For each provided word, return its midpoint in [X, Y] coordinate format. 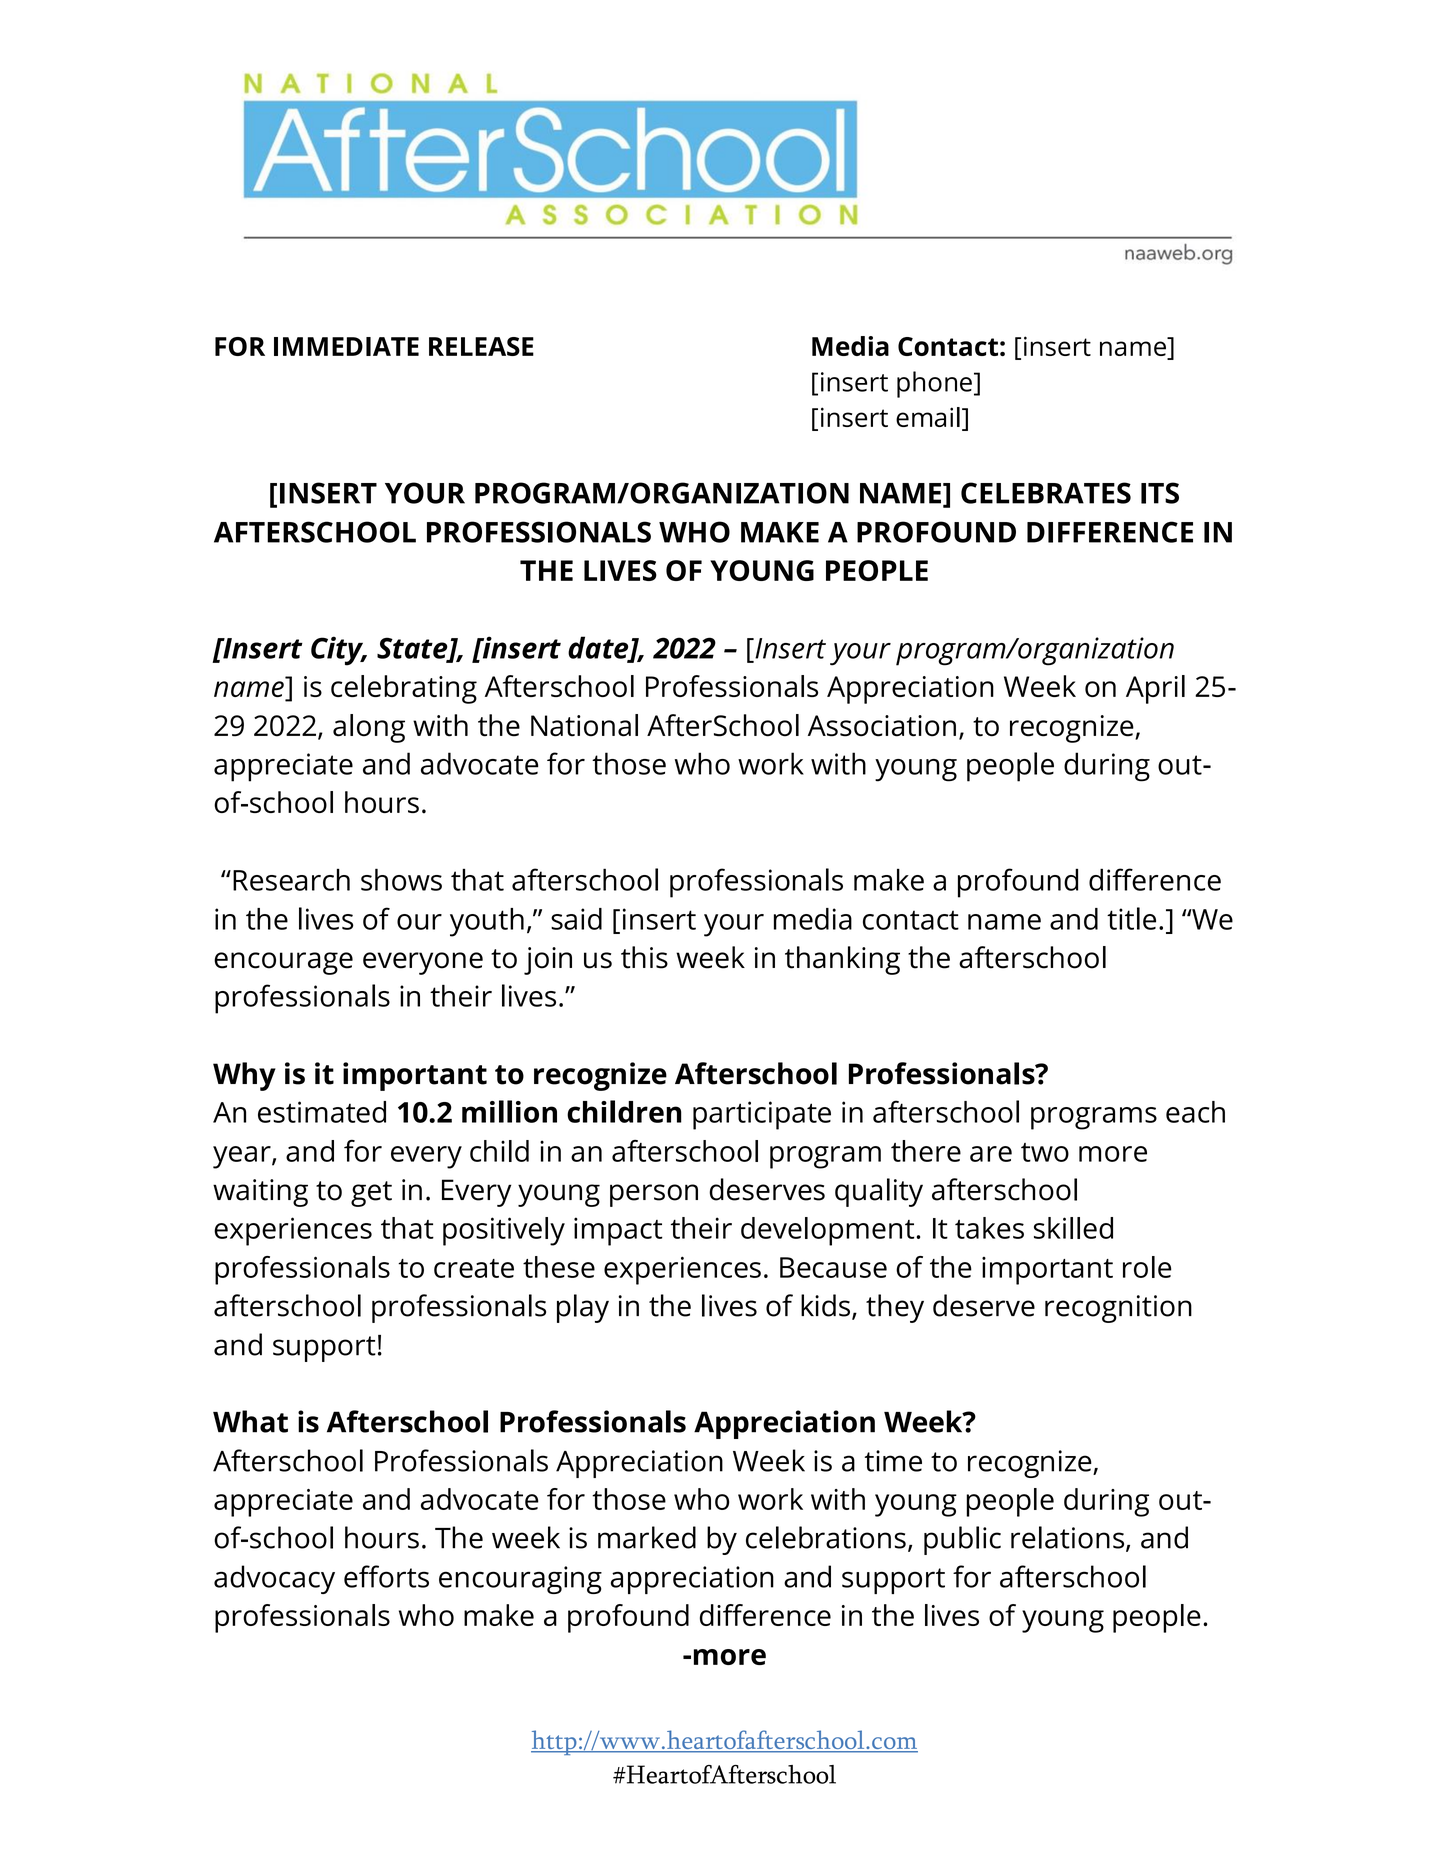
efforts [386, 1576]
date [599, 648]
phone [934, 384]
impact [618, 1231]
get [371, 1194]
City [338, 651]
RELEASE [481, 346]
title [1131, 918]
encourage [283, 963]
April [1155, 689]
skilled [1073, 1228]
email [928, 417]
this [644, 957]
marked [647, 1537]
